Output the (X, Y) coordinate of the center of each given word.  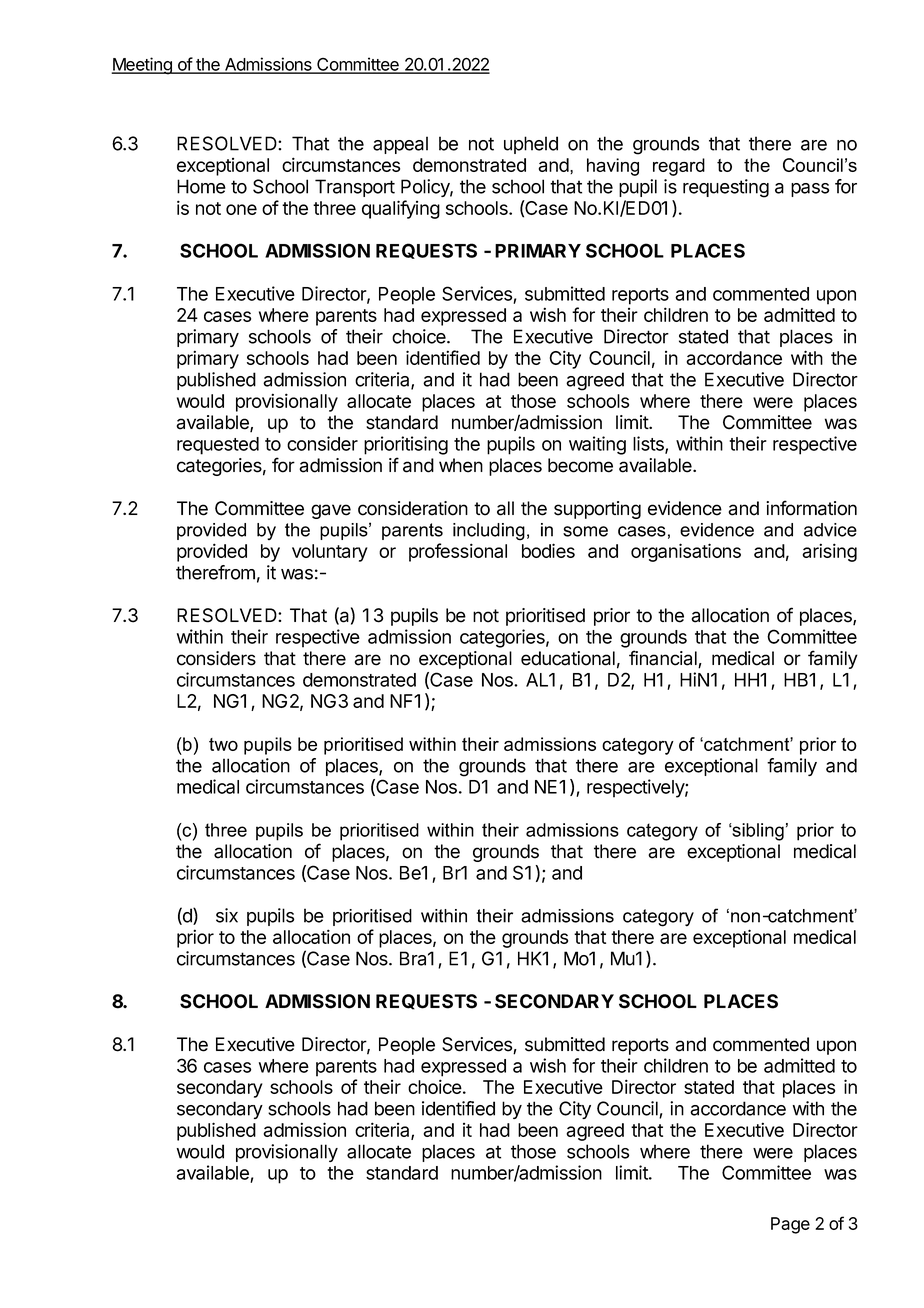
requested (218, 446)
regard (679, 167)
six (227, 915)
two (223, 744)
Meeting (142, 66)
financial (664, 659)
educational (568, 658)
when (461, 465)
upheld (531, 145)
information (811, 508)
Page (790, 1225)
